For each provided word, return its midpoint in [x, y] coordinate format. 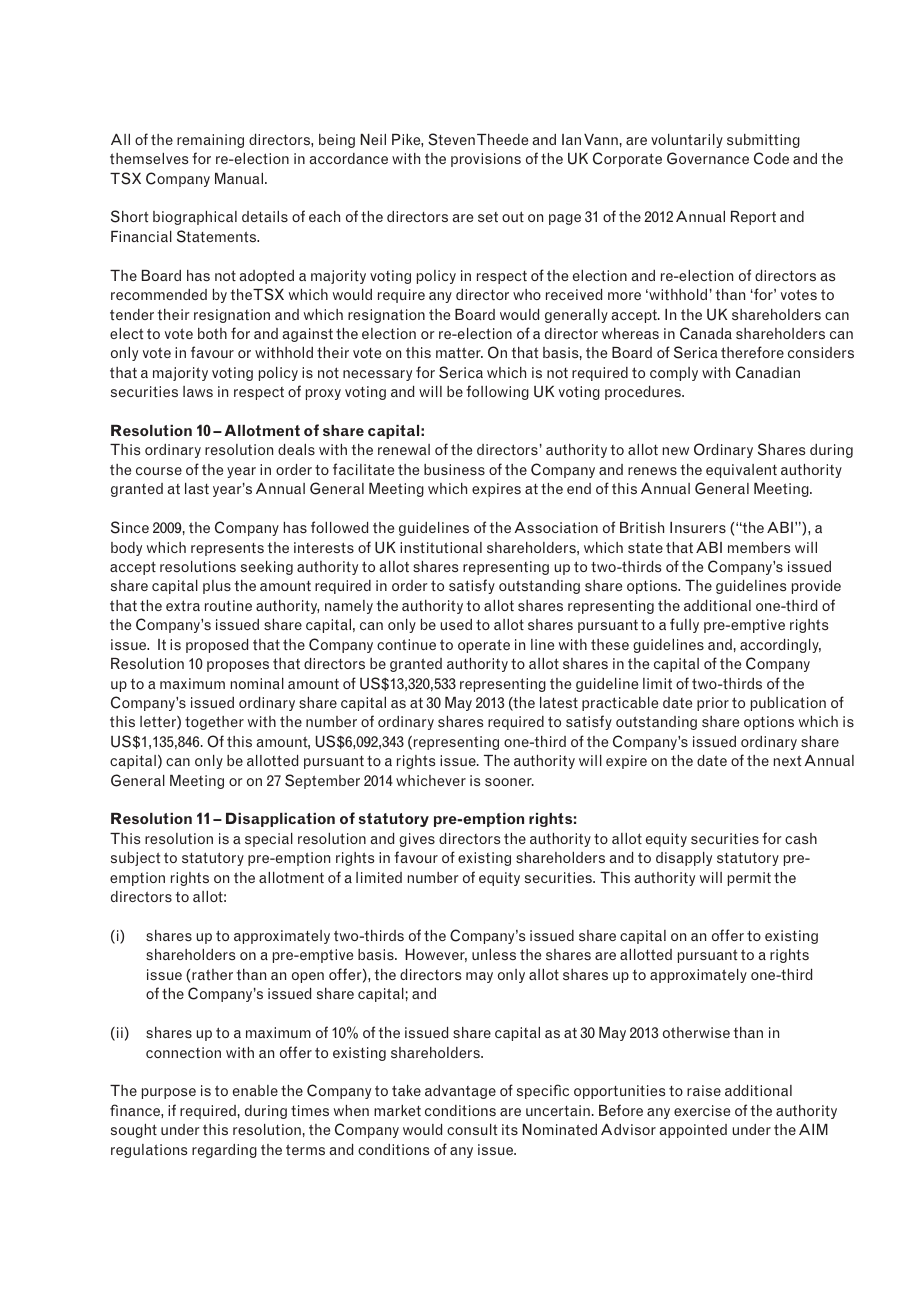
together [214, 723]
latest [559, 702]
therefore [752, 352]
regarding [224, 1151]
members [759, 547]
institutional [441, 547]
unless [494, 954]
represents [227, 549]
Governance [708, 158]
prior [713, 704]
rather [212, 974]
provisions [486, 160]
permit [749, 879]
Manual [240, 178]
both [212, 333]
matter [459, 352]
